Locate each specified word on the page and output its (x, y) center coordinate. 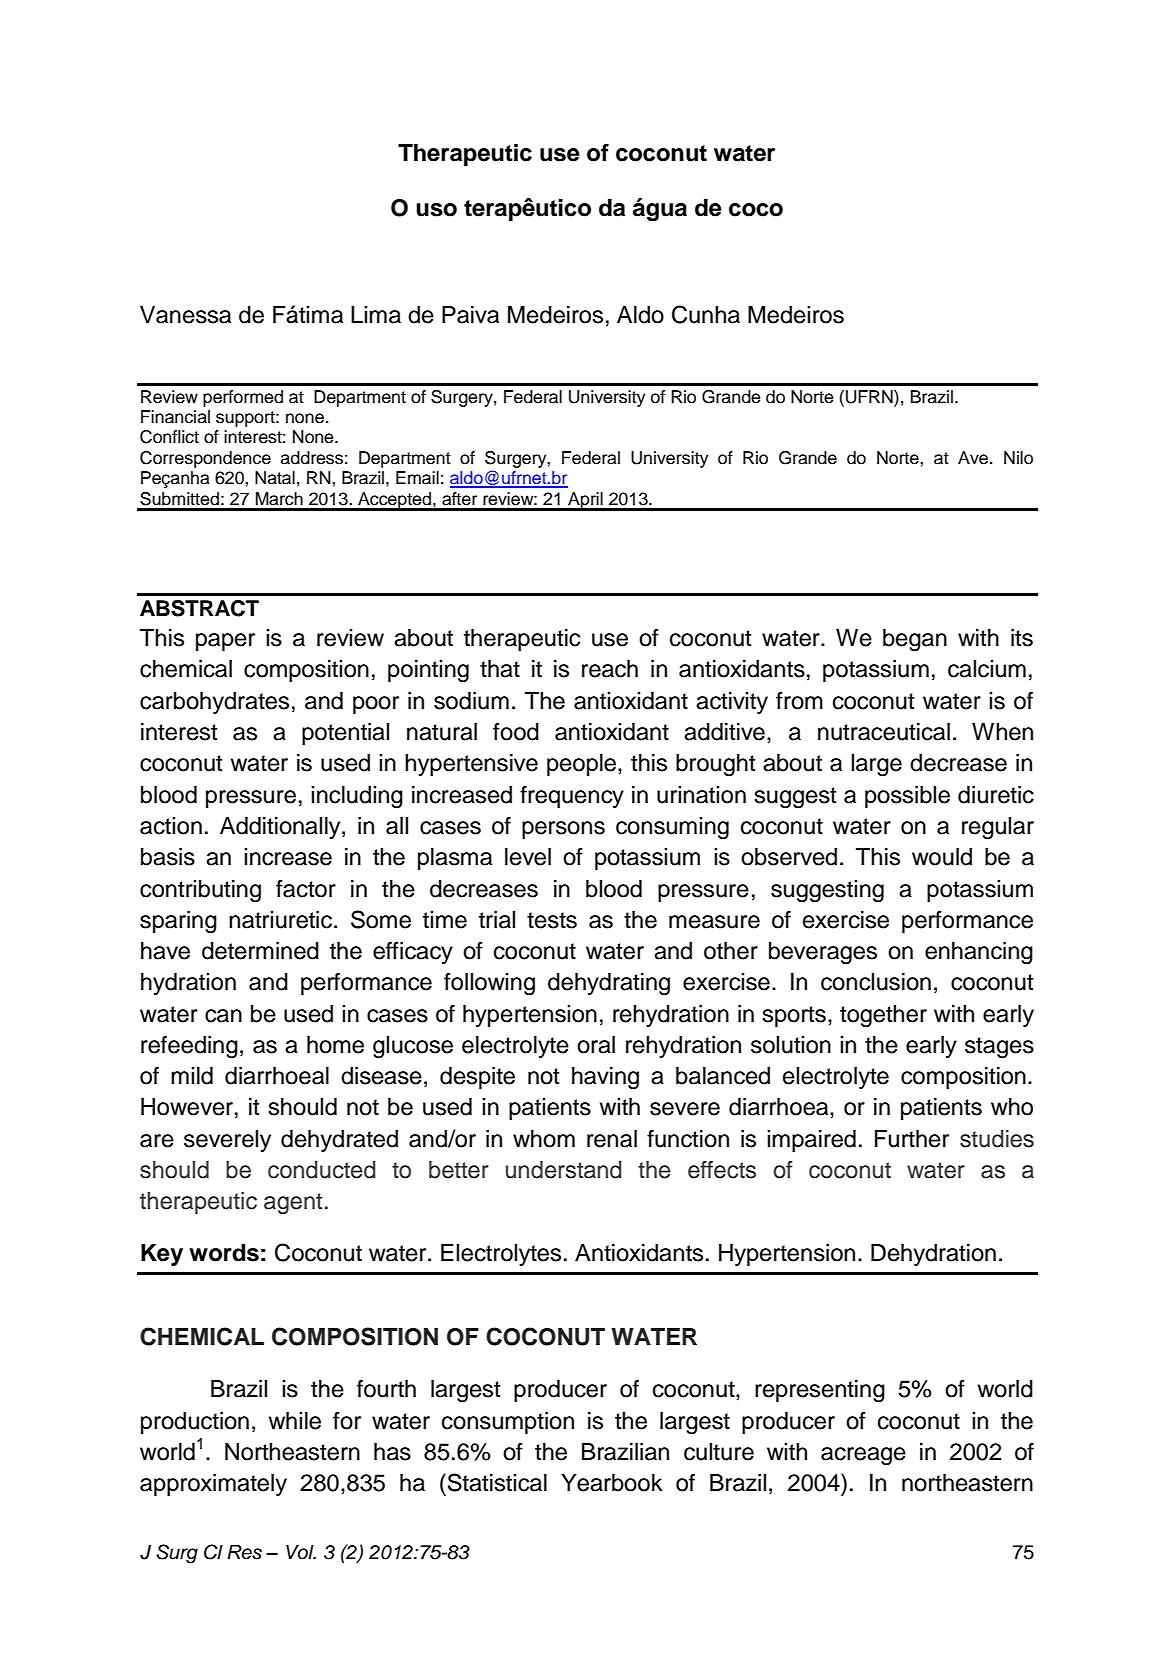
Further (912, 1139)
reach (610, 669)
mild (192, 1076)
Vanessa (185, 315)
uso (436, 210)
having (605, 1078)
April (585, 501)
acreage (863, 1456)
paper (225, 642)
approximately (213, 1485)
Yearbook (612, 1483)
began (915, 640)
